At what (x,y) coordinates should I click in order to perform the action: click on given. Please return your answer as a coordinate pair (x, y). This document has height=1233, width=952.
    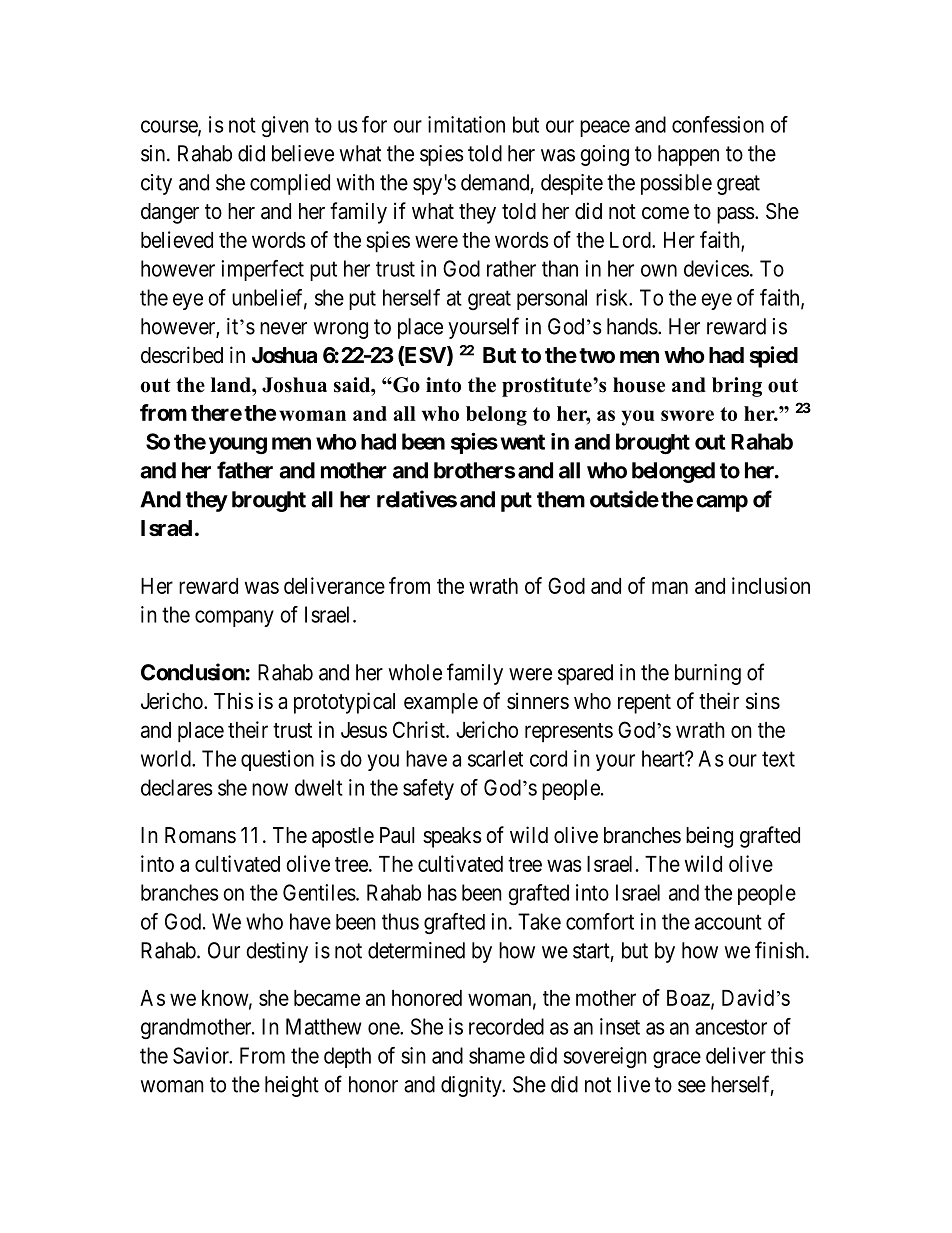
    Looking at the image, I should click on (285, 126).
